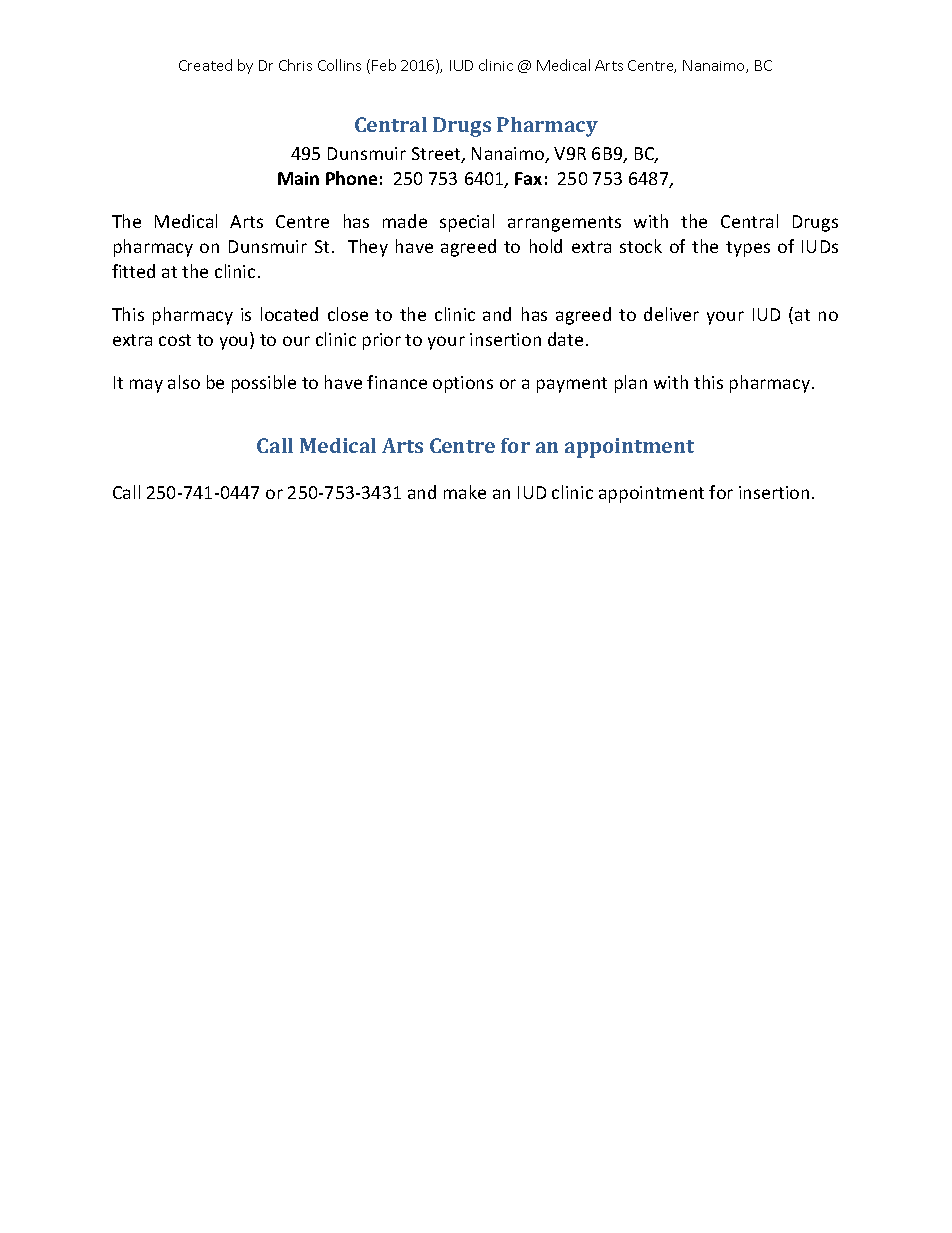  I want to click on also, so click(184, 382).
